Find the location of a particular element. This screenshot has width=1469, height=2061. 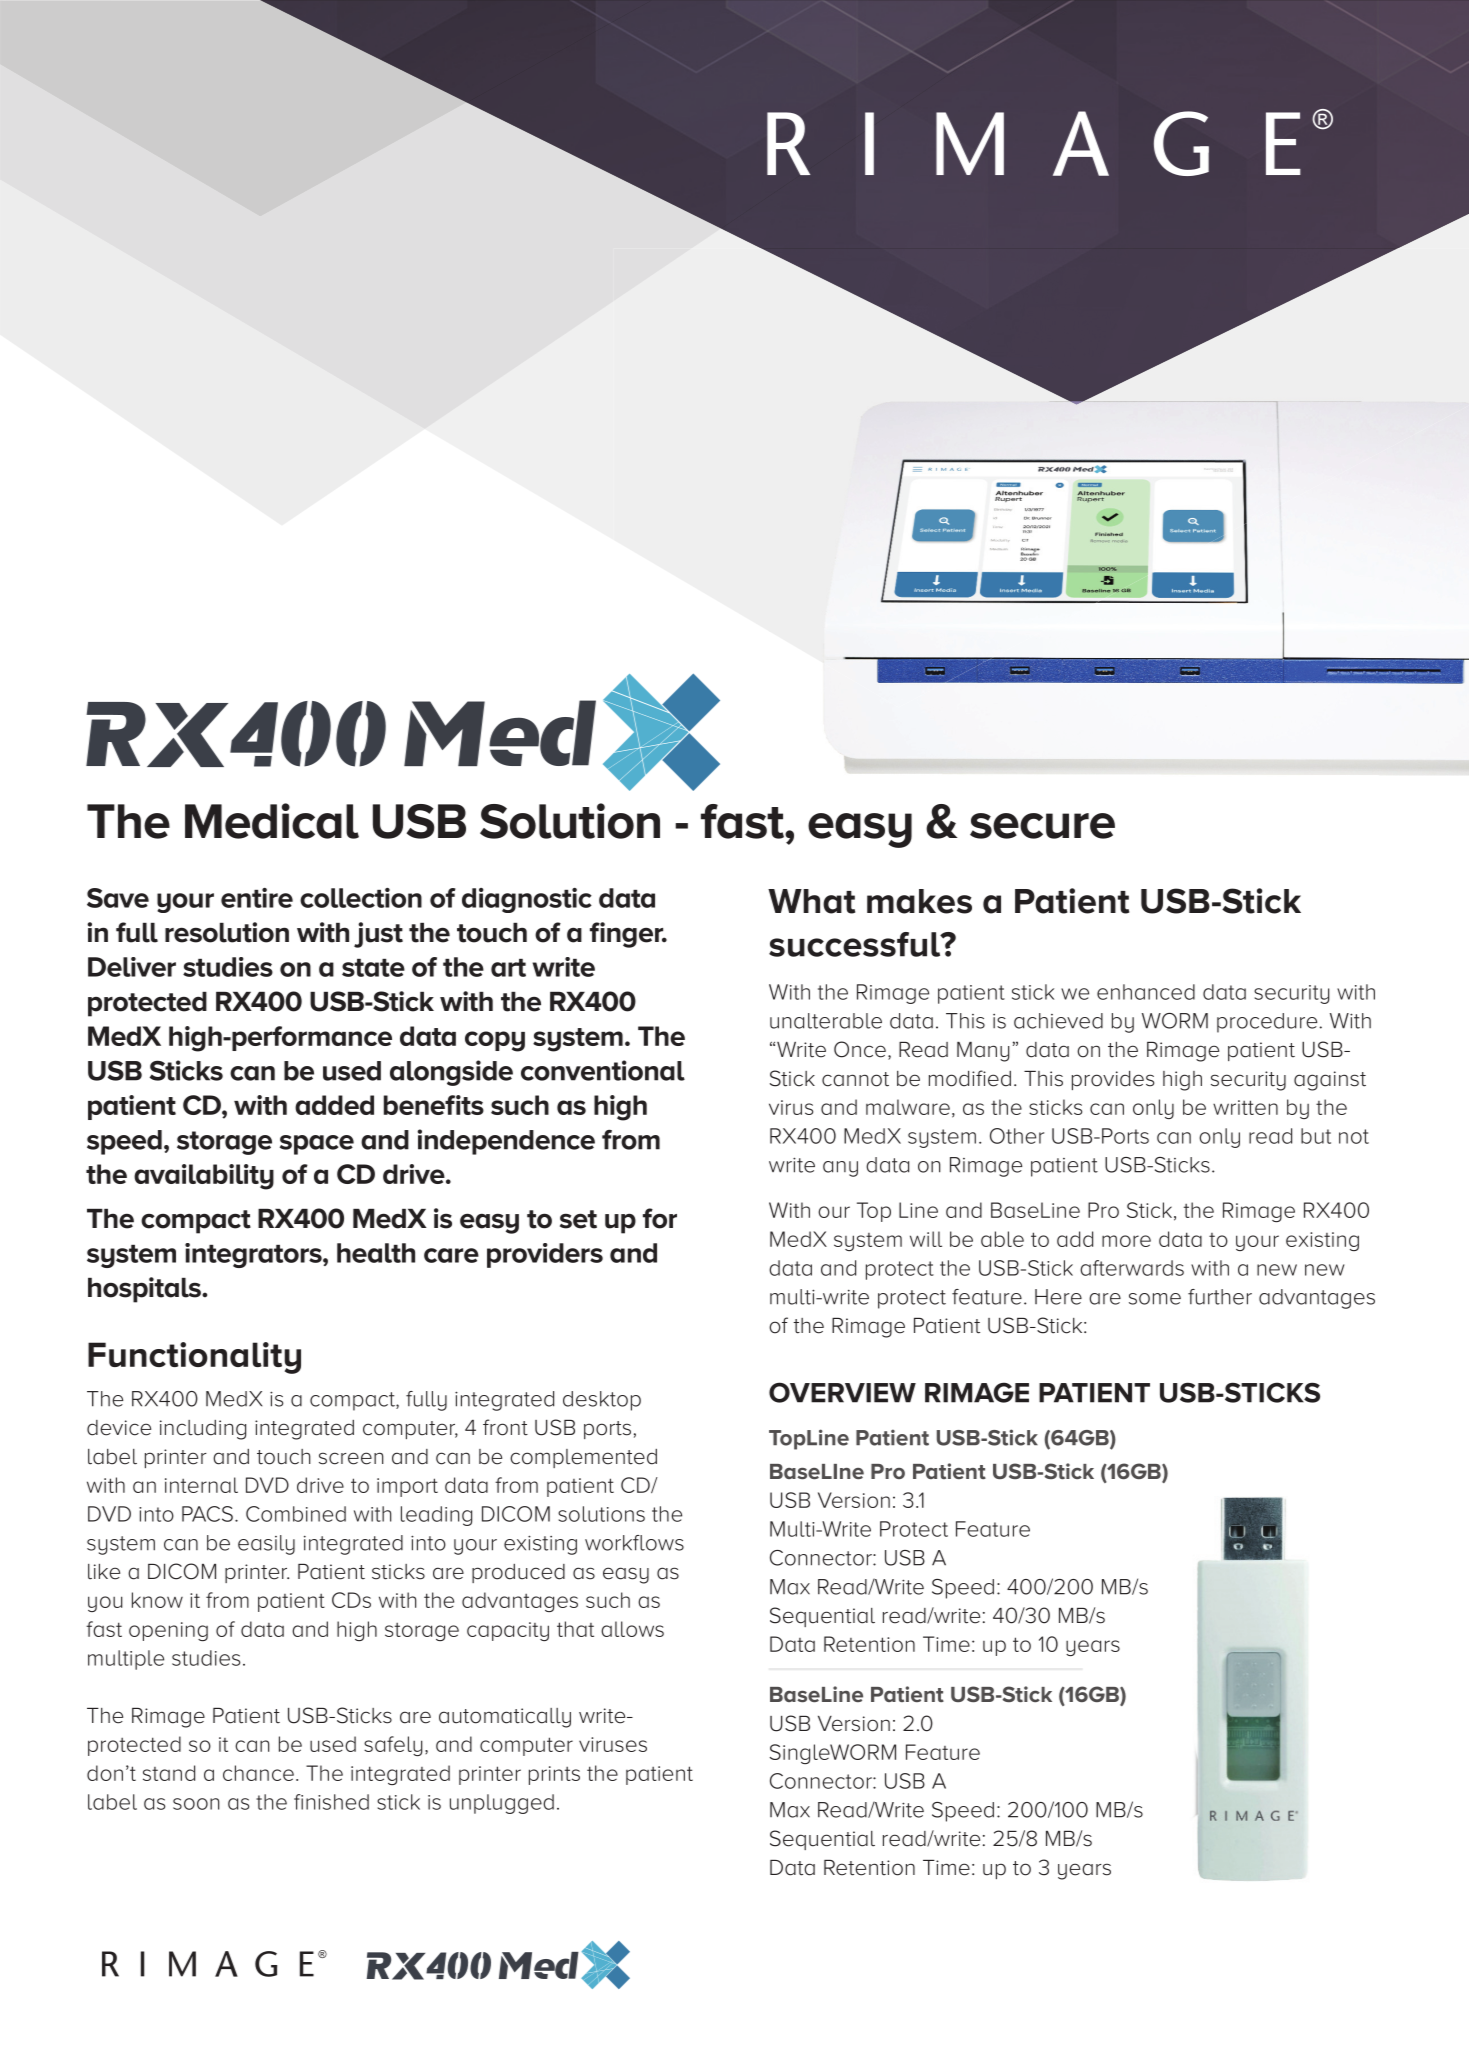

OVERVIEW is located at coordinates (842, 1392).
